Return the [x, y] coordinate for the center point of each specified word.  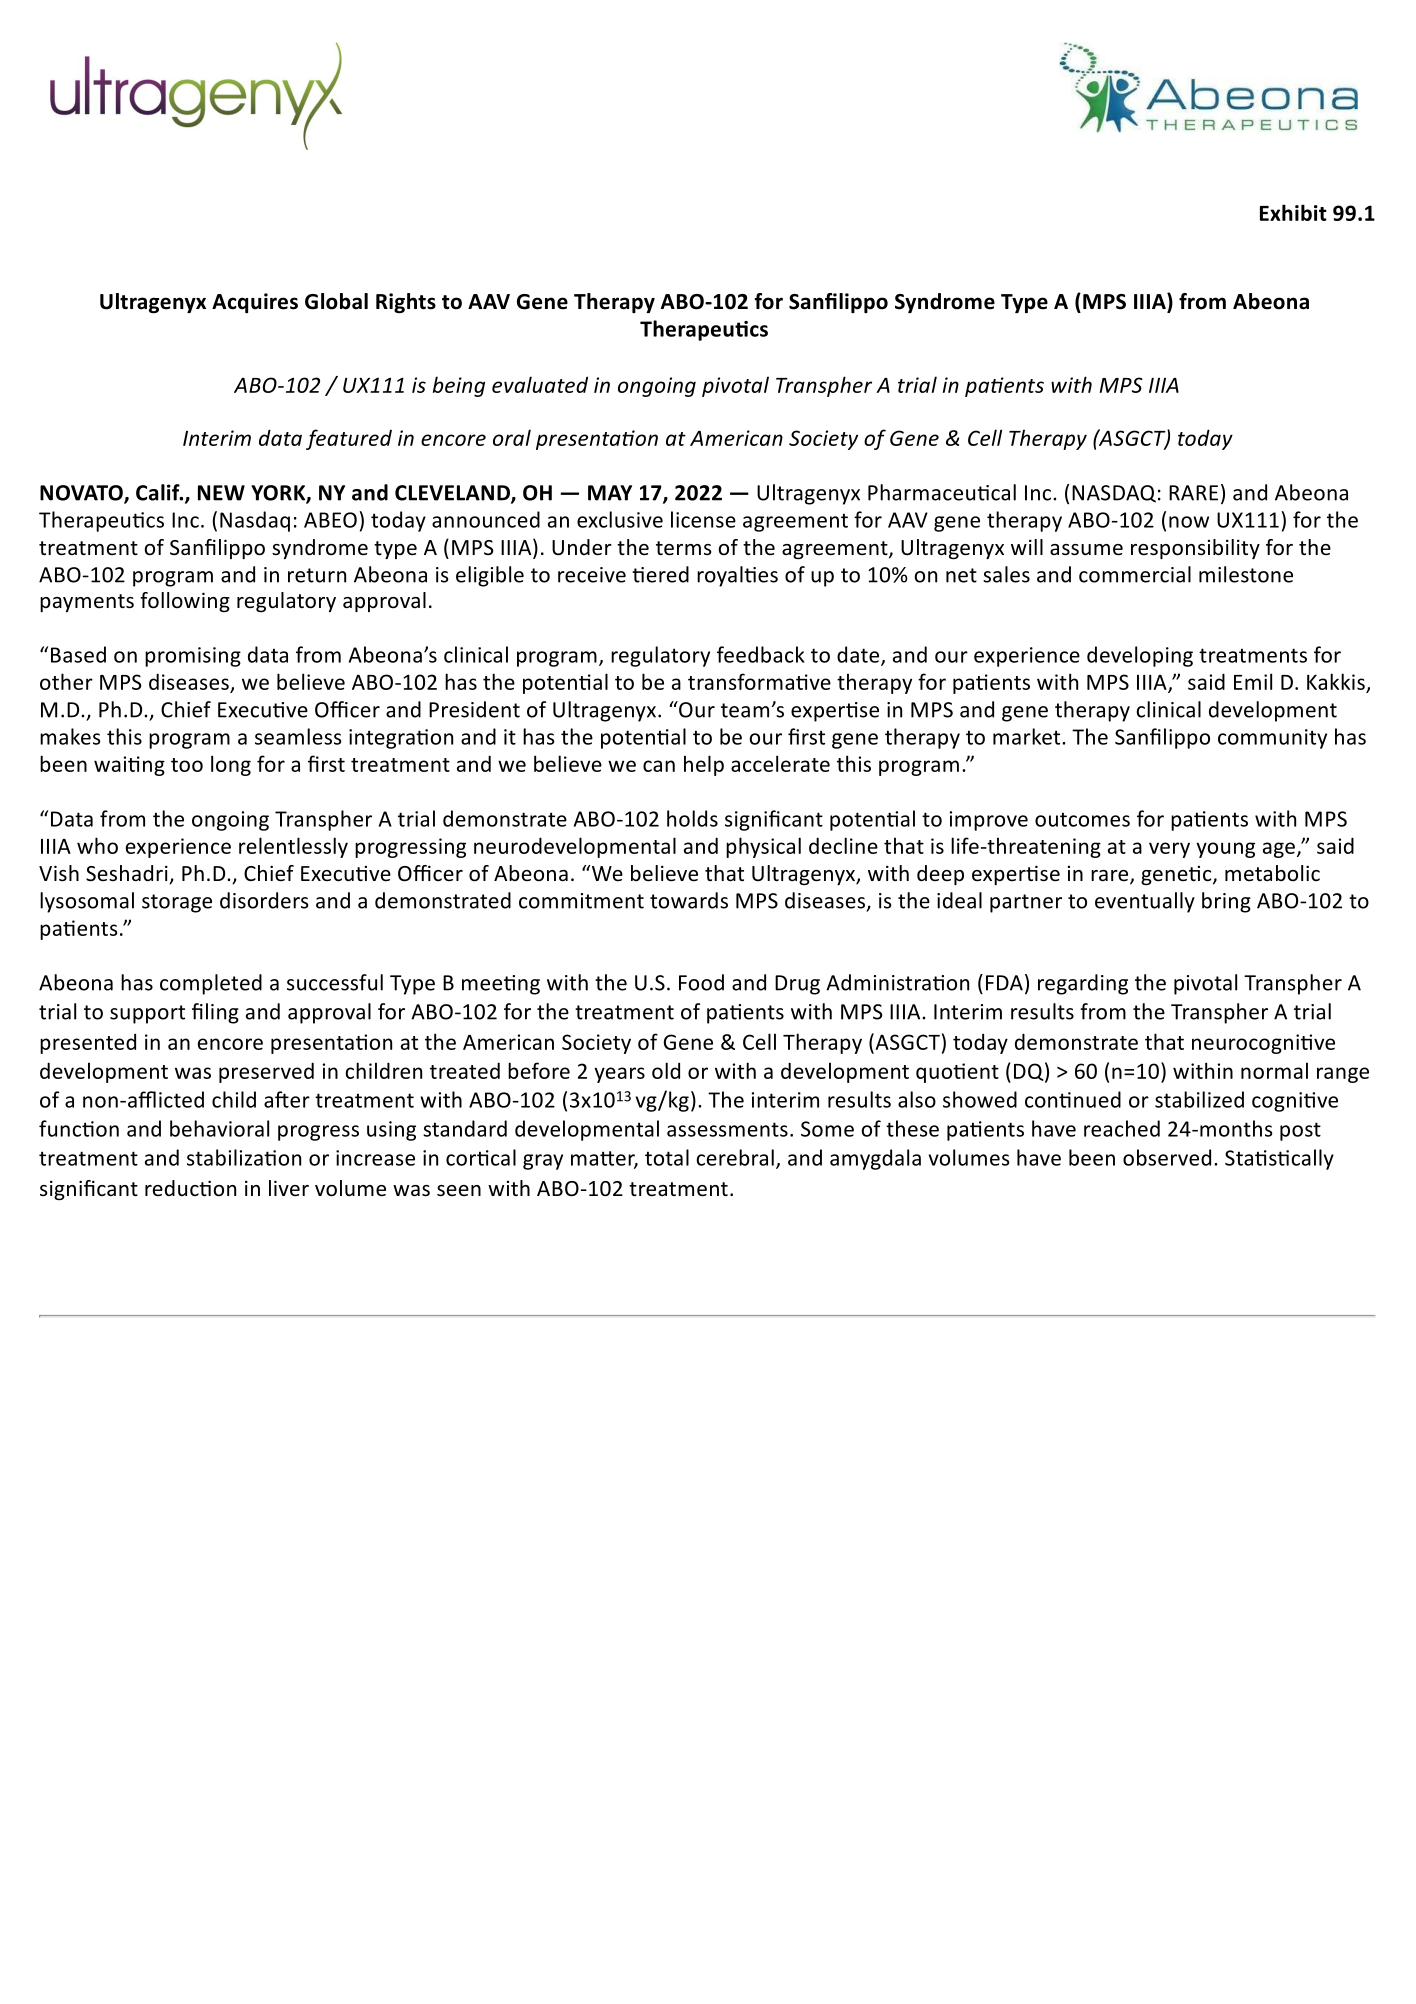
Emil [1253, 681]
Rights [406, 303]
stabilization [244, 1157]
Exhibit [1293, 212]
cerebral [735, 1157]
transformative [759, 681]
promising [193, 657]
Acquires [255, 303]
